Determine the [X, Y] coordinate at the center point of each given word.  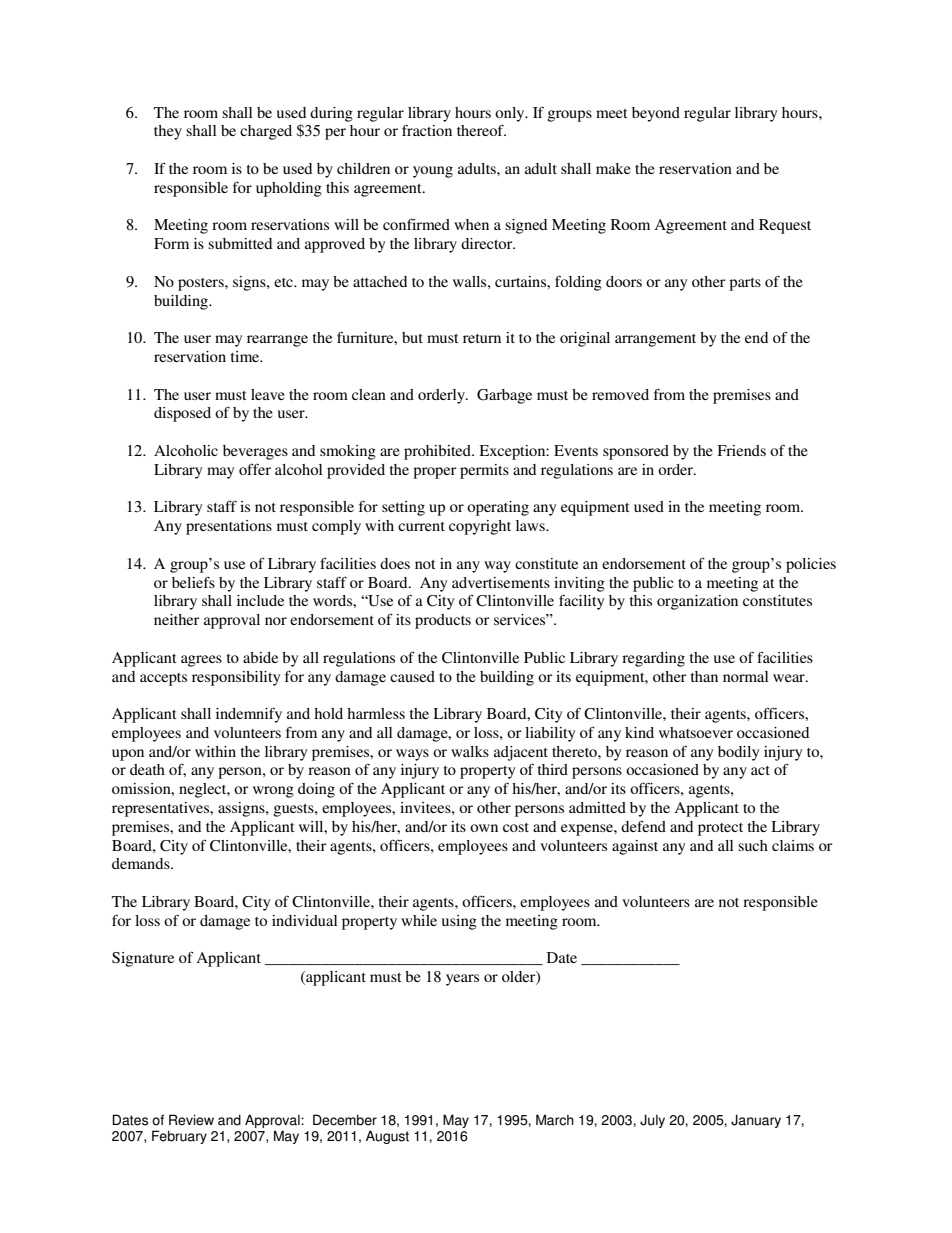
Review [191, 1120]
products [443, 621]
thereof [481, 130]
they [168, 132]
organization [697, 602]
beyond [656, 114]
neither [177, 619]
